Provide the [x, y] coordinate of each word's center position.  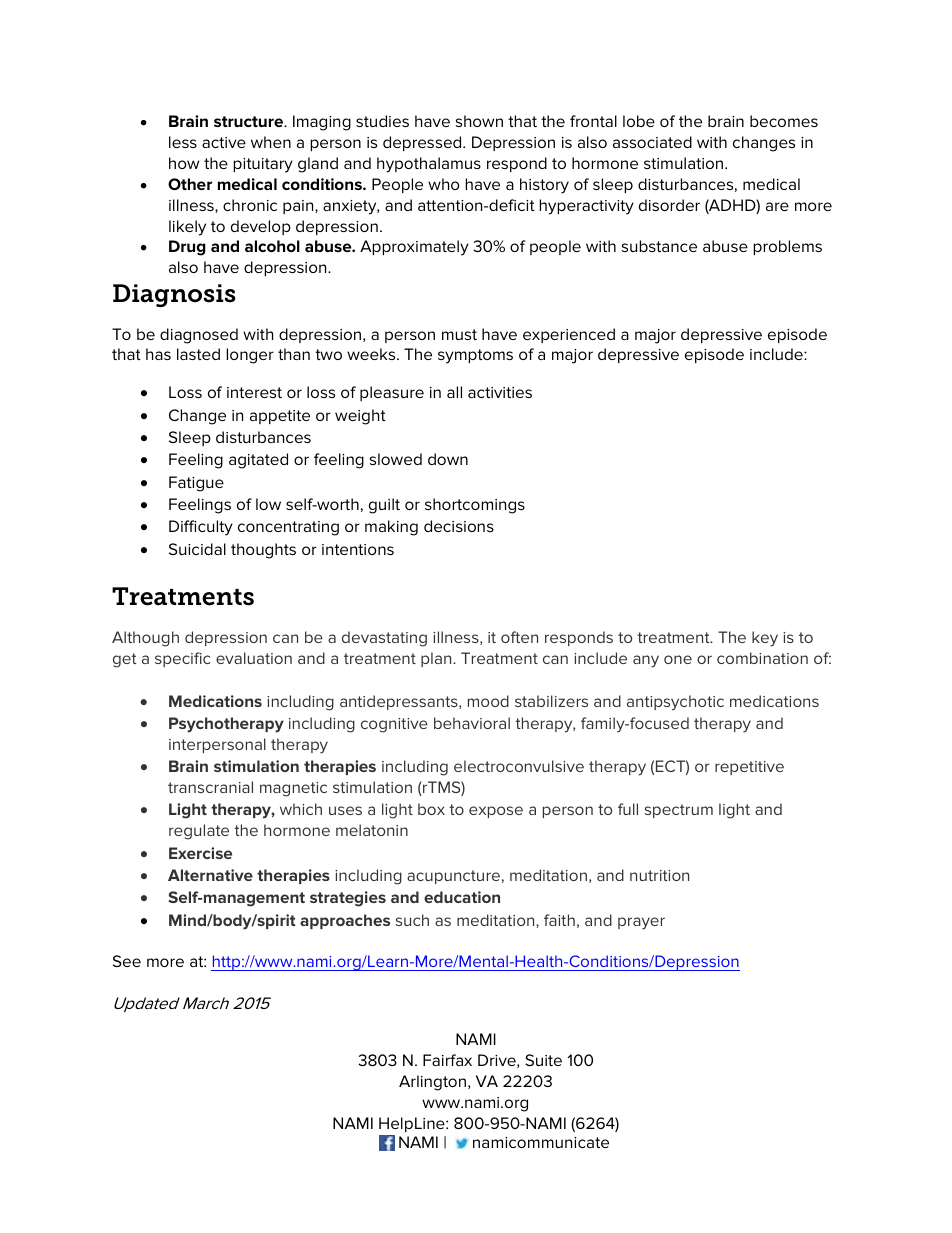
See [127, 961]
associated [652, 142]
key [765, 639]
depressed [423, 143]
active [224, 142]
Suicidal [197, 549]
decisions [459, 526]
